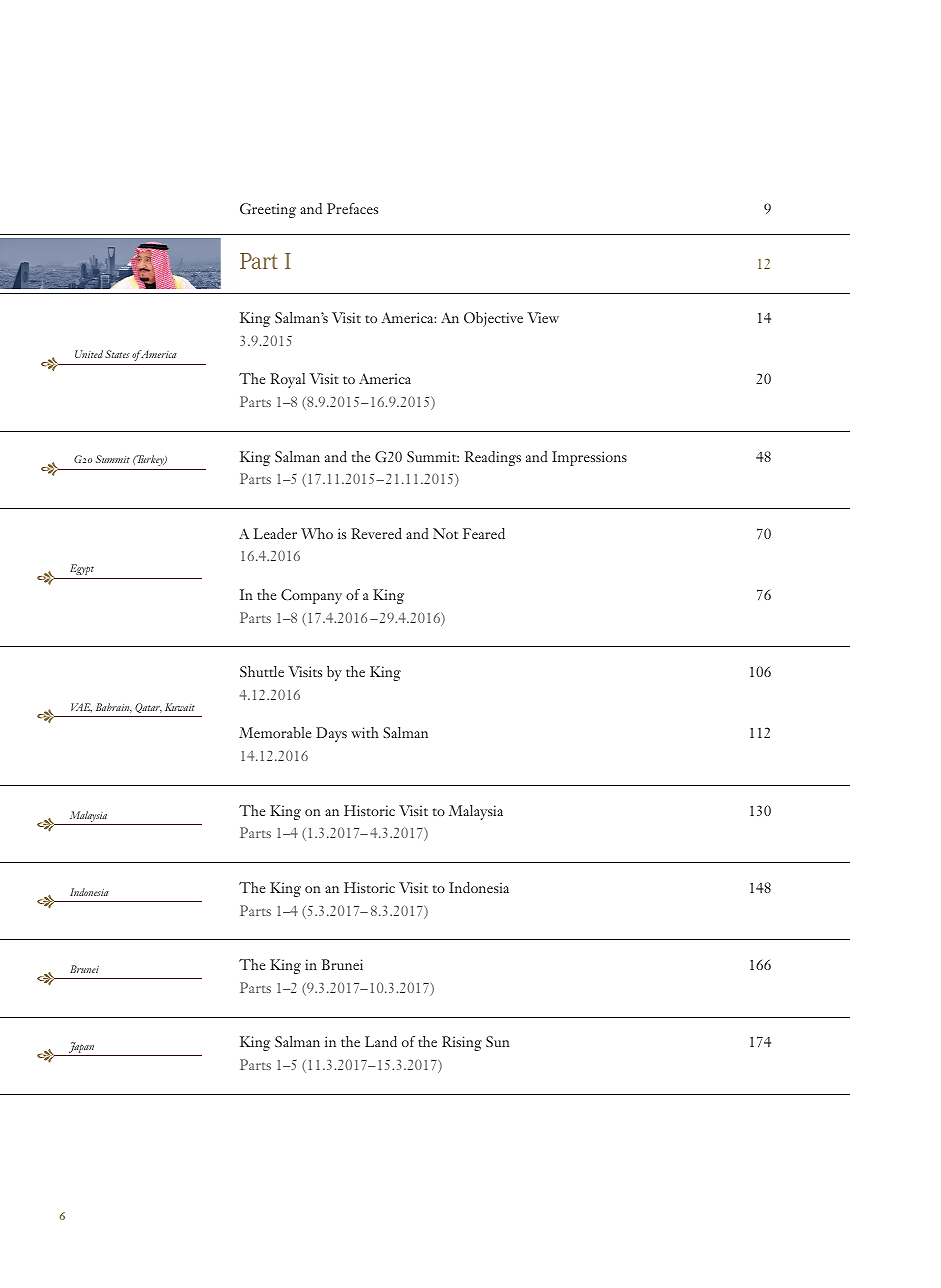 This image has width=941, height=1288. Describe the element at coordinates (81, 1049) in the image. I see `Japan` at that location.
